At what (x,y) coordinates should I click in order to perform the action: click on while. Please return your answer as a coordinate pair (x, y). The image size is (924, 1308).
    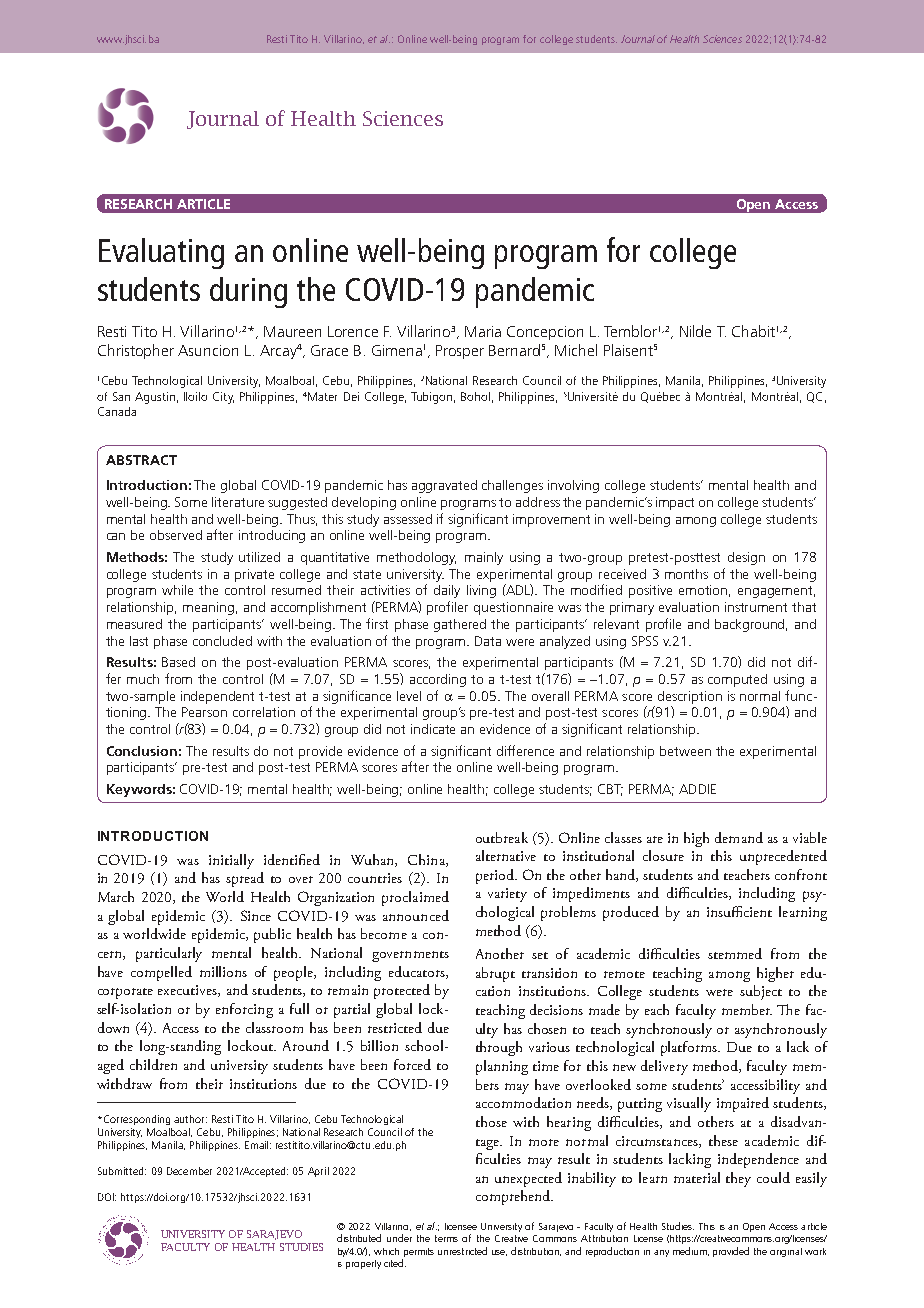
    Looking at the image, I should click on (177, 590).
